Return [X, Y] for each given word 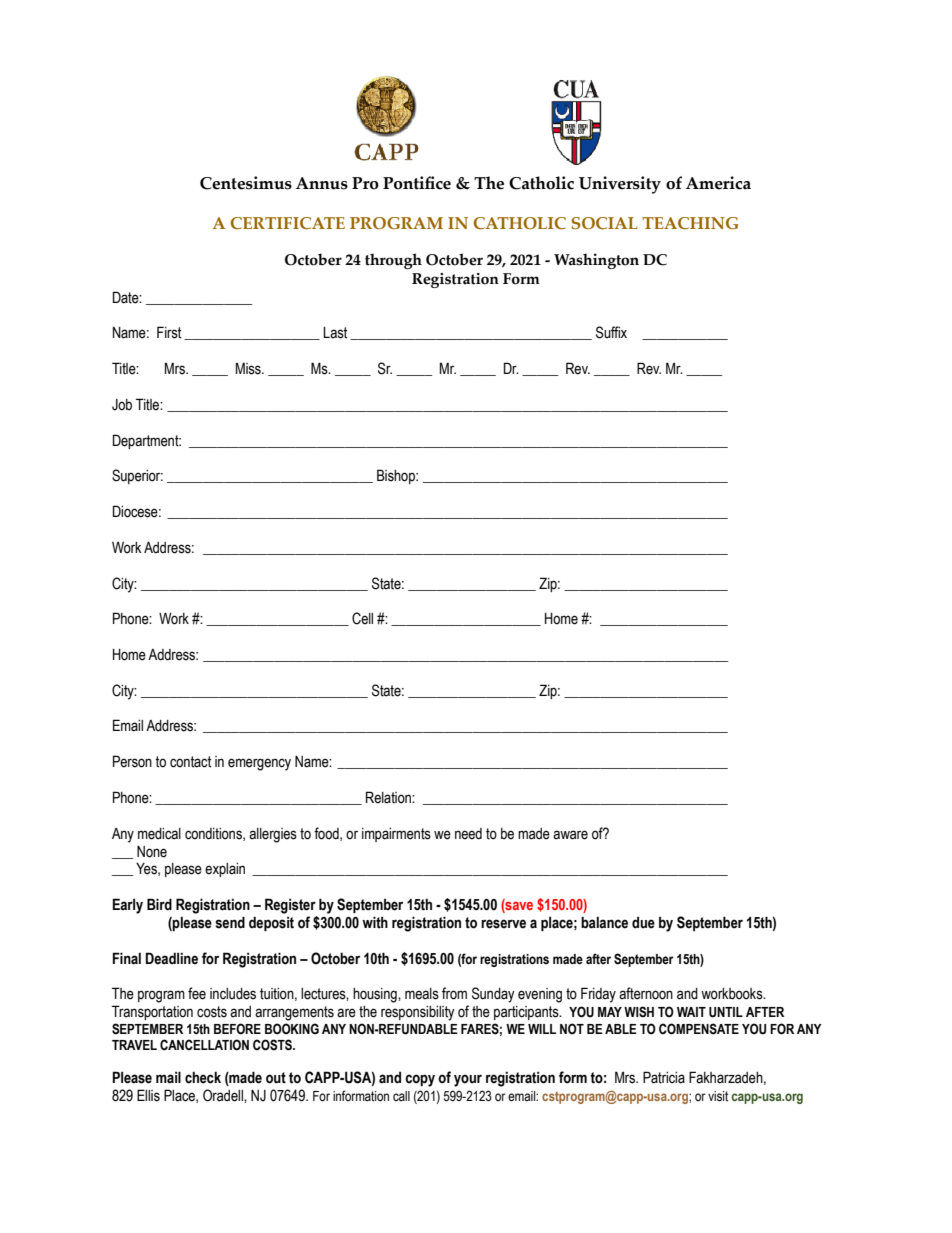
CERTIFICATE [287, 223]
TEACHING [690, 223]
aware [570, 835]
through [393, 261]
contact [190, 762]
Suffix [611, 332]
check [203, 1077]
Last [335, 333]
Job [122, 405]
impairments [396, 835]
